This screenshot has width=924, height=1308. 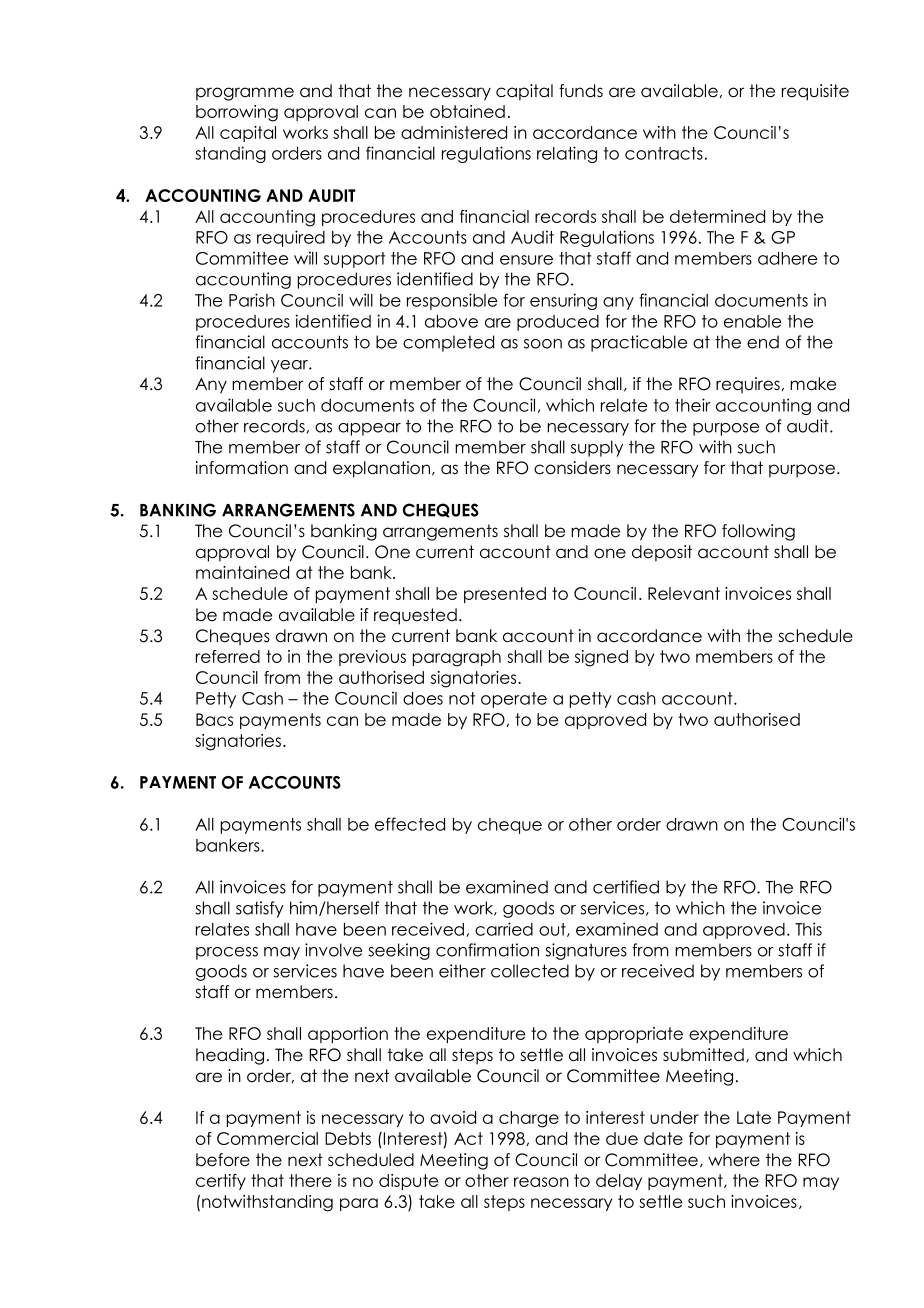 What do you see at coordinates (504, 929) in the screenshot?
I see `carried` at bounding box center [504, 929].
